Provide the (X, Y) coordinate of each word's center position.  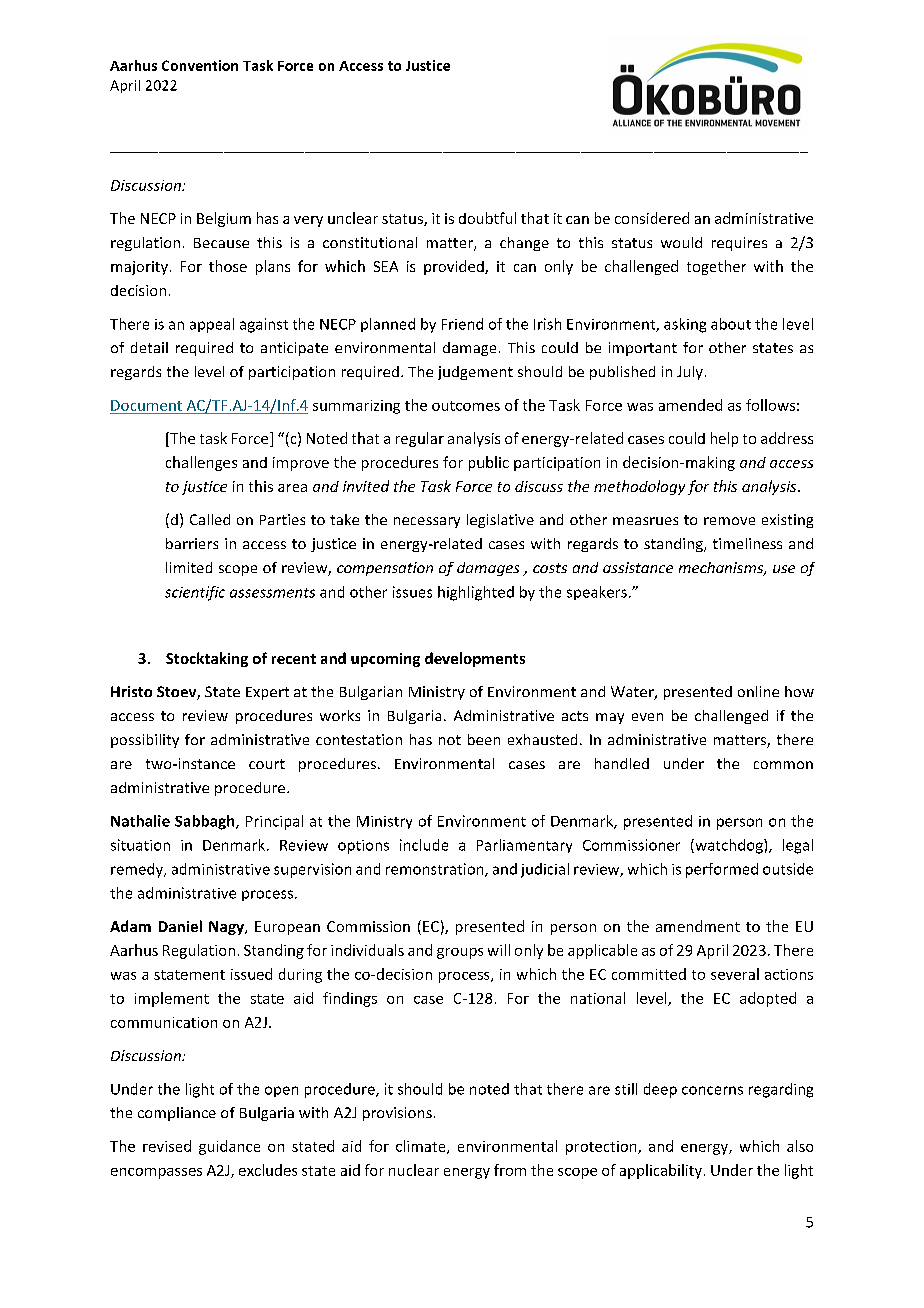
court (267, 764)
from (510, 1170)
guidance (229, 1147)
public (489, 463)
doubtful (487, 218)
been (484, 739)
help (724, 439)
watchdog (729, 846)
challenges (201, 463)
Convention (200, 65)
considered (652, 218)
